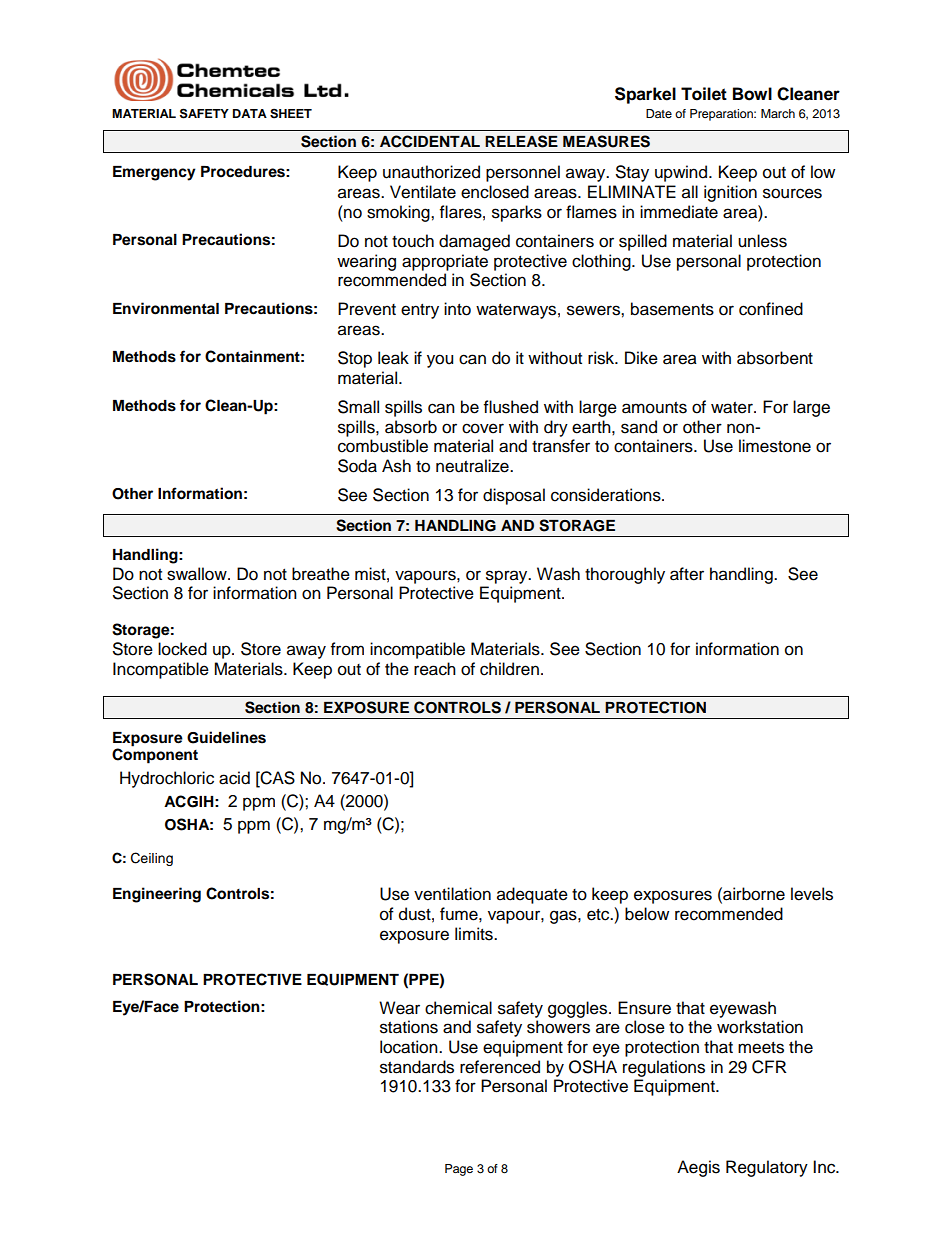 This screenshot has width=952, height=1233. Describe the element at coordinates (767, 1168) in the screenshot. I see `Regulatory` at that location.
